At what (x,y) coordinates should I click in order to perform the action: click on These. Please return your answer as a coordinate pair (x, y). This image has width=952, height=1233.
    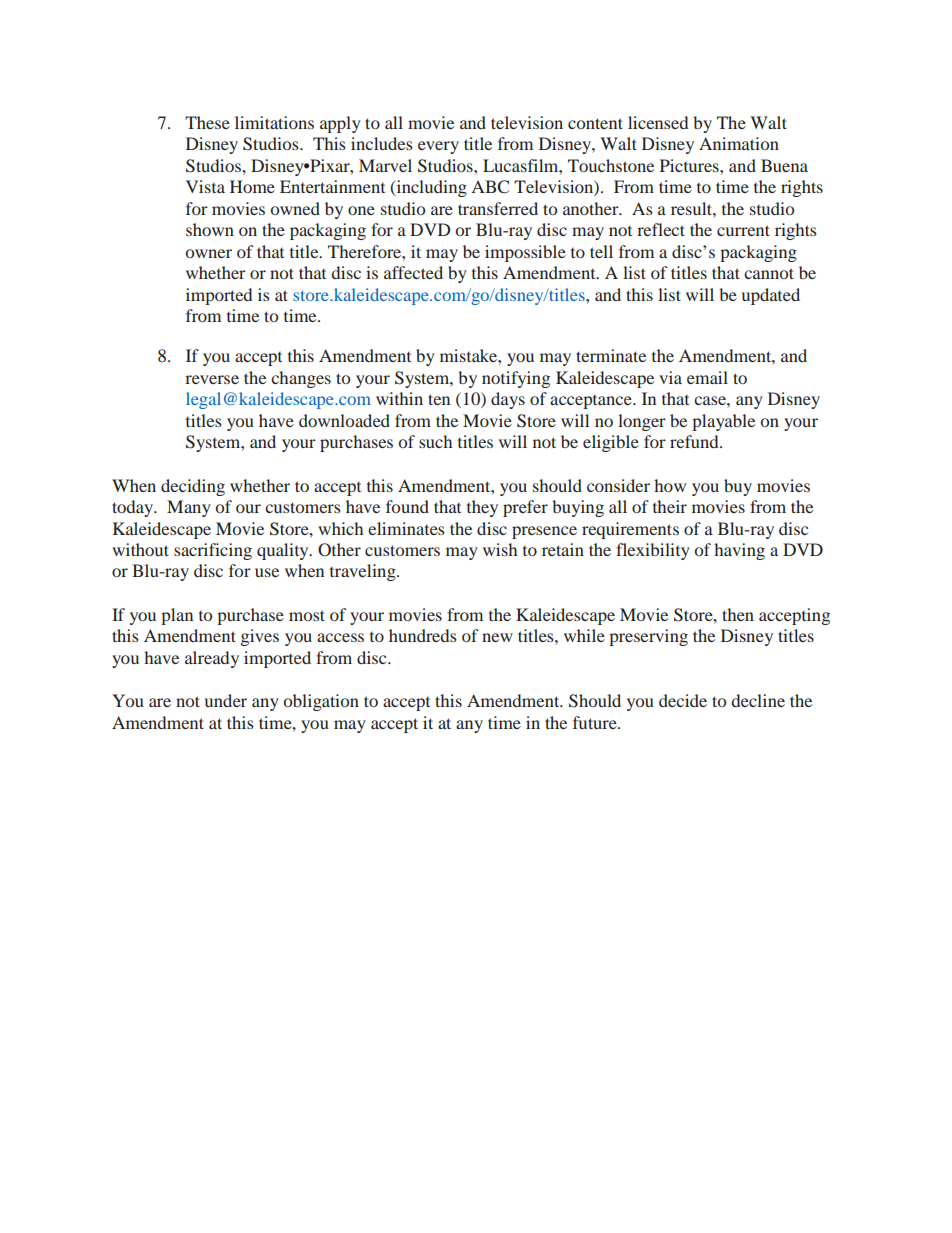
    Looking at the image, I should click on (207, 122).
